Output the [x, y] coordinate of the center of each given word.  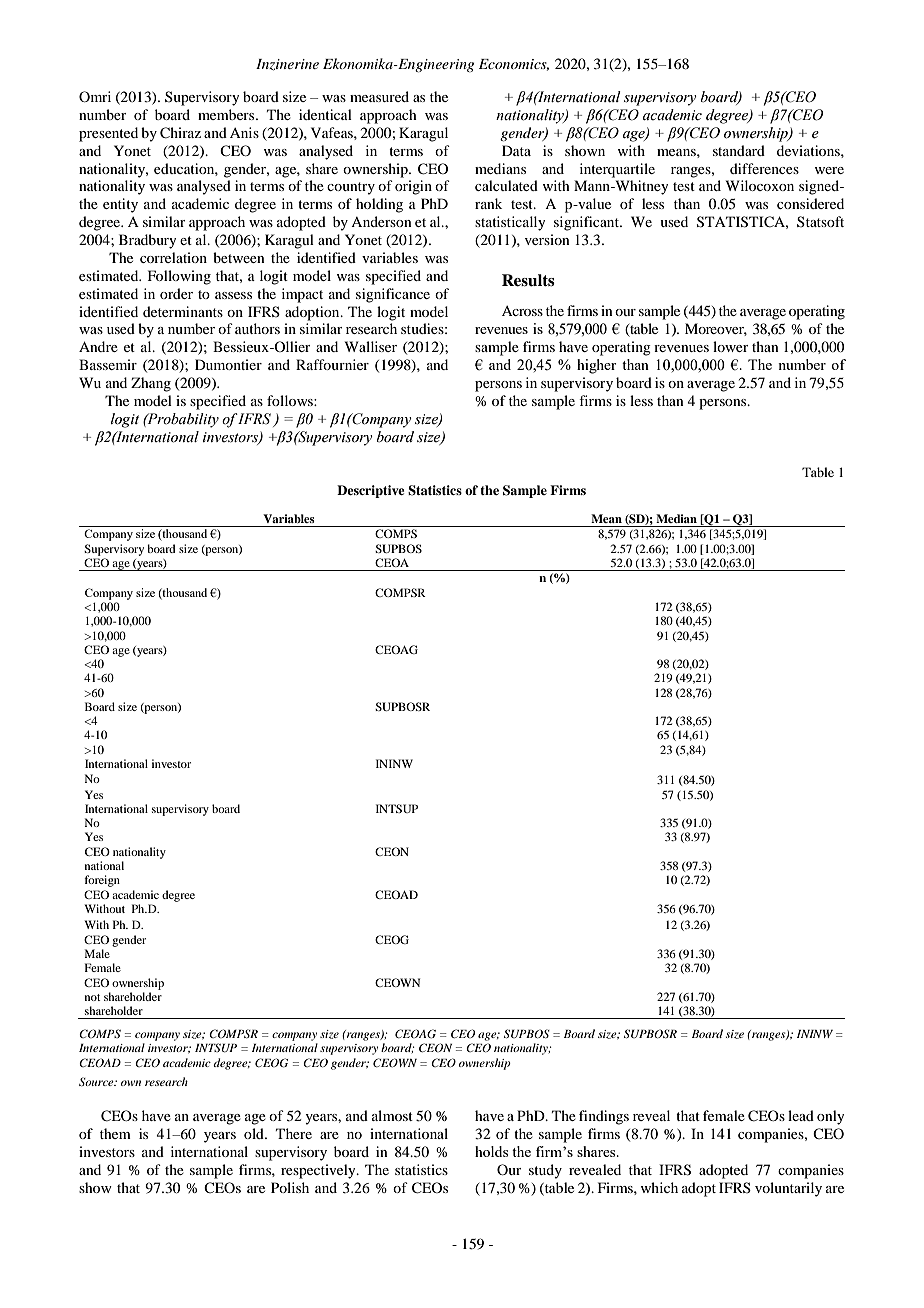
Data [516, 150]
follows [291, 400]
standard [739, 150]
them [115, 1133]
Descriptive [371, 491]
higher [597, 366]
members [227, 114]
